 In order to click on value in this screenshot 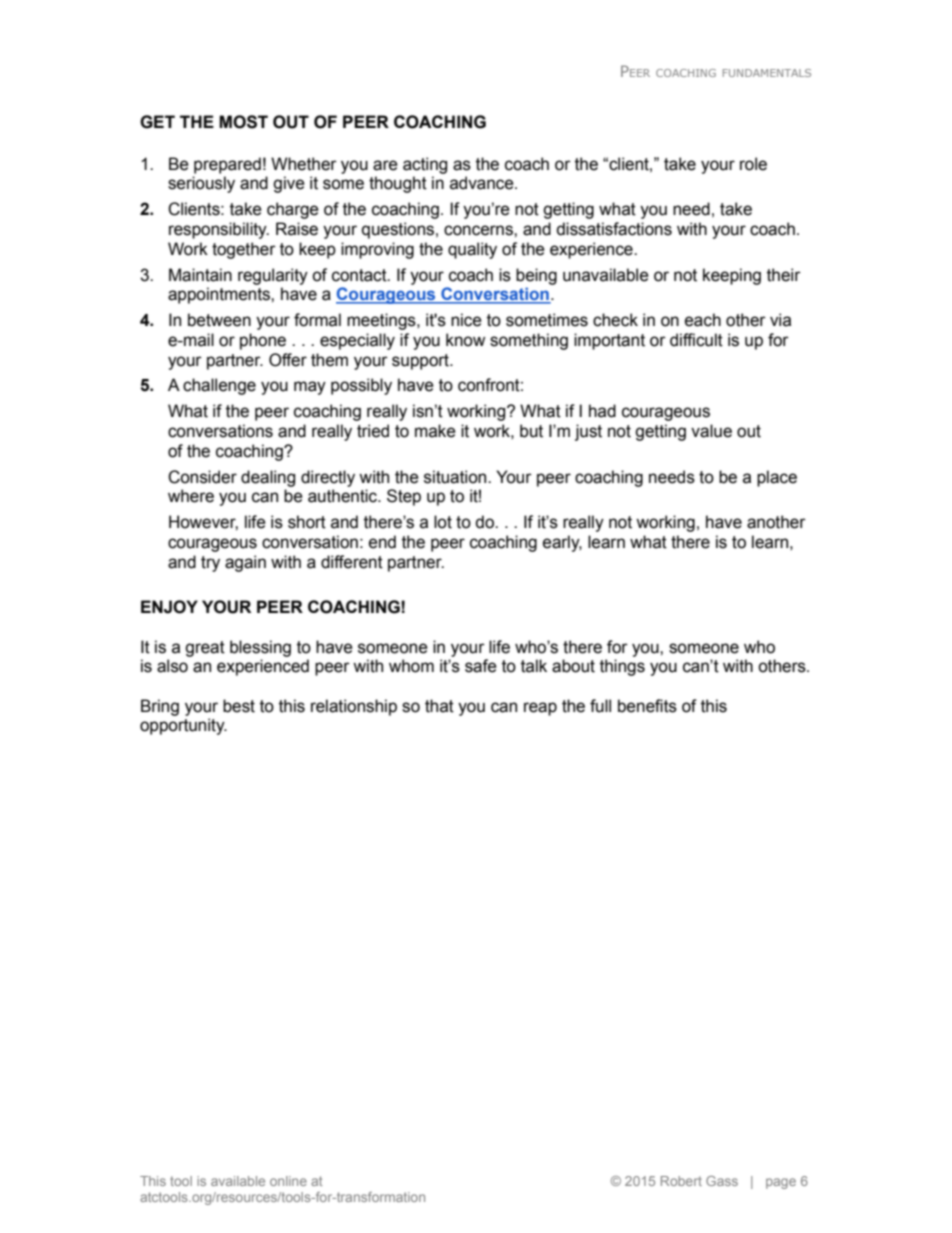, I will do `click(711, 431)`.
